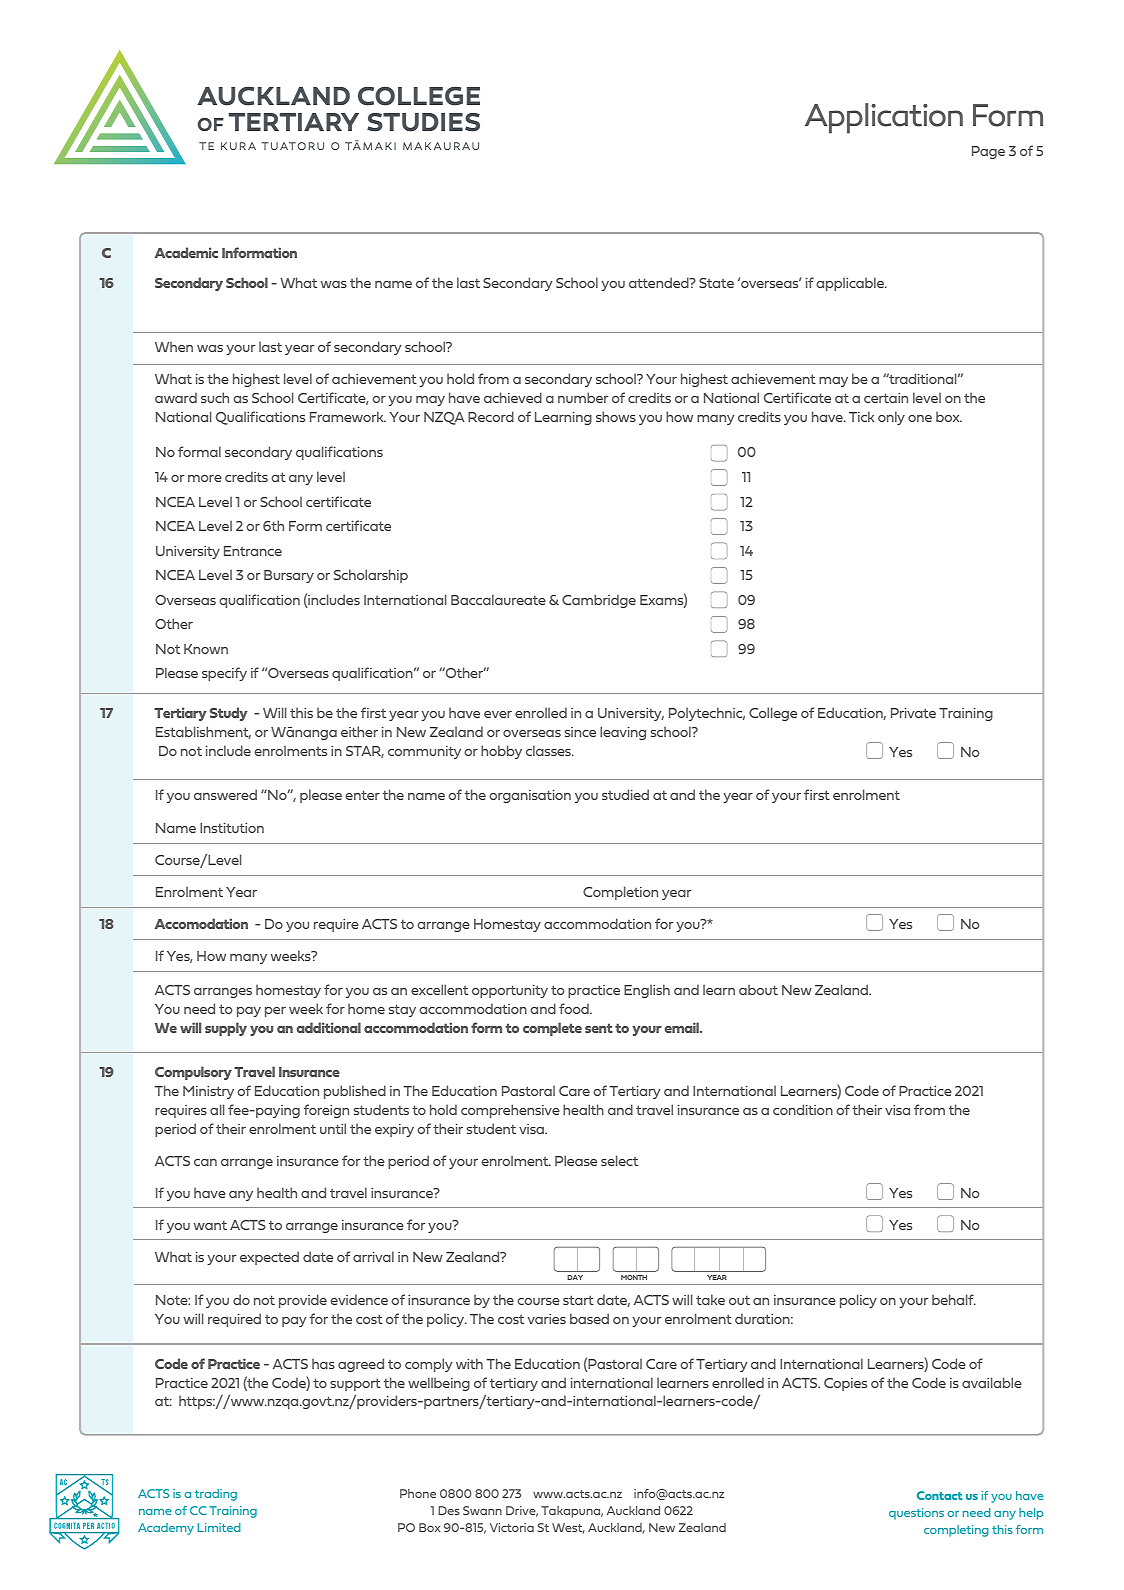 Image resolution: width=1124 pixels, height=1590 pixels. Describe the element at coordinates (891, 418) in the image. I see `only` at that location.
